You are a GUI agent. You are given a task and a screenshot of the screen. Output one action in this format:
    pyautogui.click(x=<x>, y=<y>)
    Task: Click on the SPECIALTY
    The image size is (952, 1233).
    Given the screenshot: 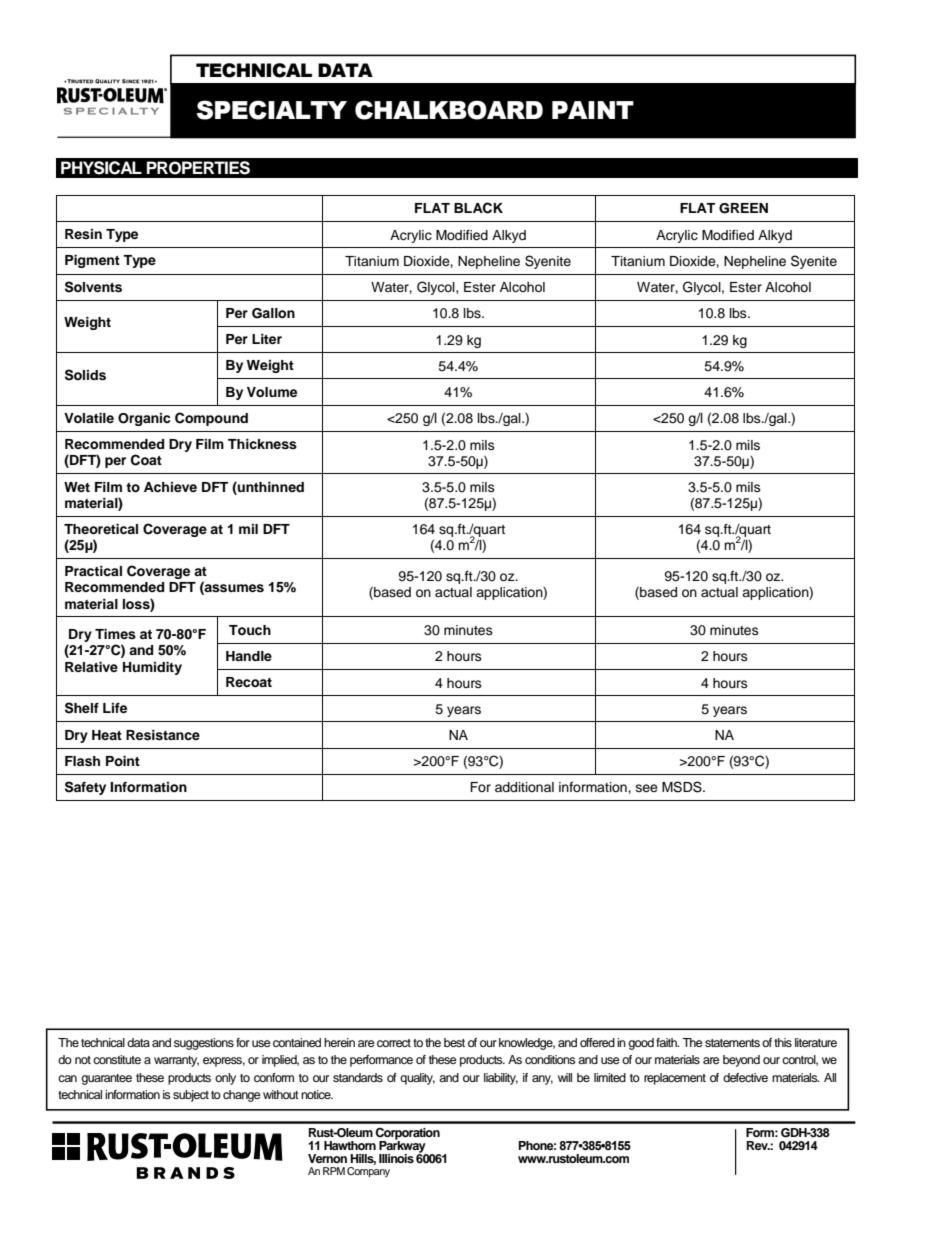 What is the action you would take?
    pyautogui.click(x=271, y=110)
